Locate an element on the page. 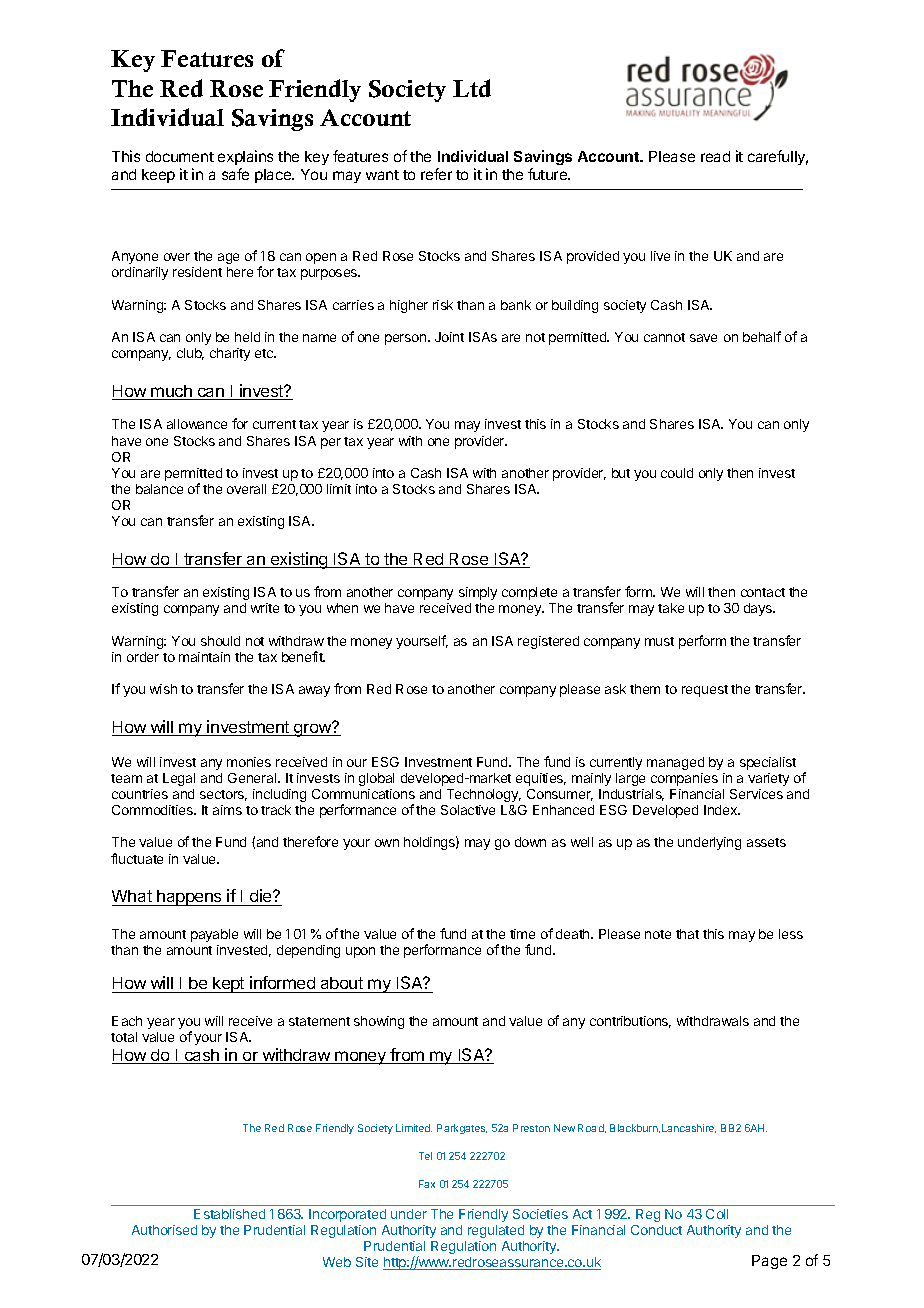 The image size is (924, 1308). Index is located at coordinates (722, 810).
